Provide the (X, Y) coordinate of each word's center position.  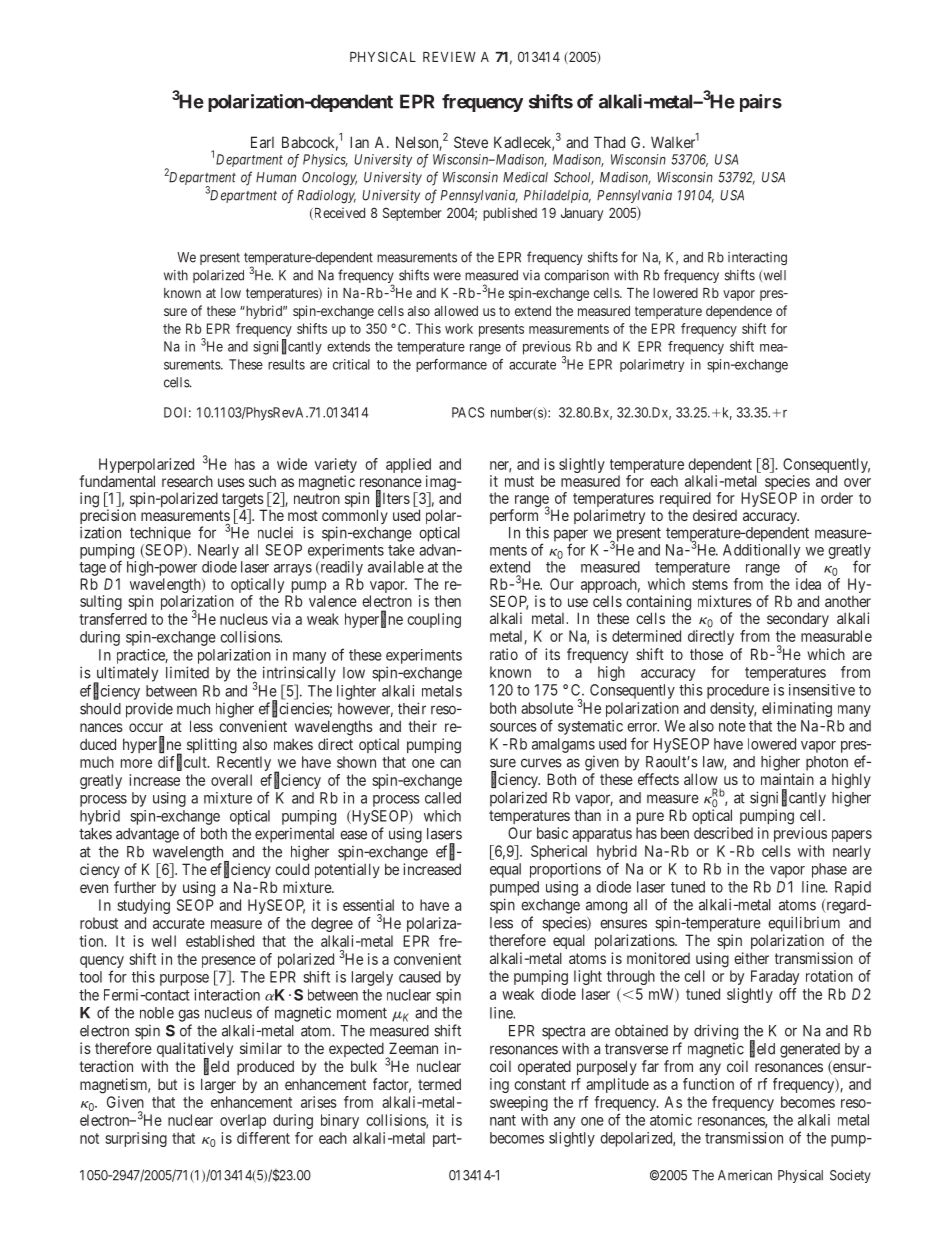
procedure (738, 691)
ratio (504, 654)
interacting (757, 258)
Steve (471, 142)
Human (276, 177)
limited (187, 672)
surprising (136, 1139)
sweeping (519, 1103)
